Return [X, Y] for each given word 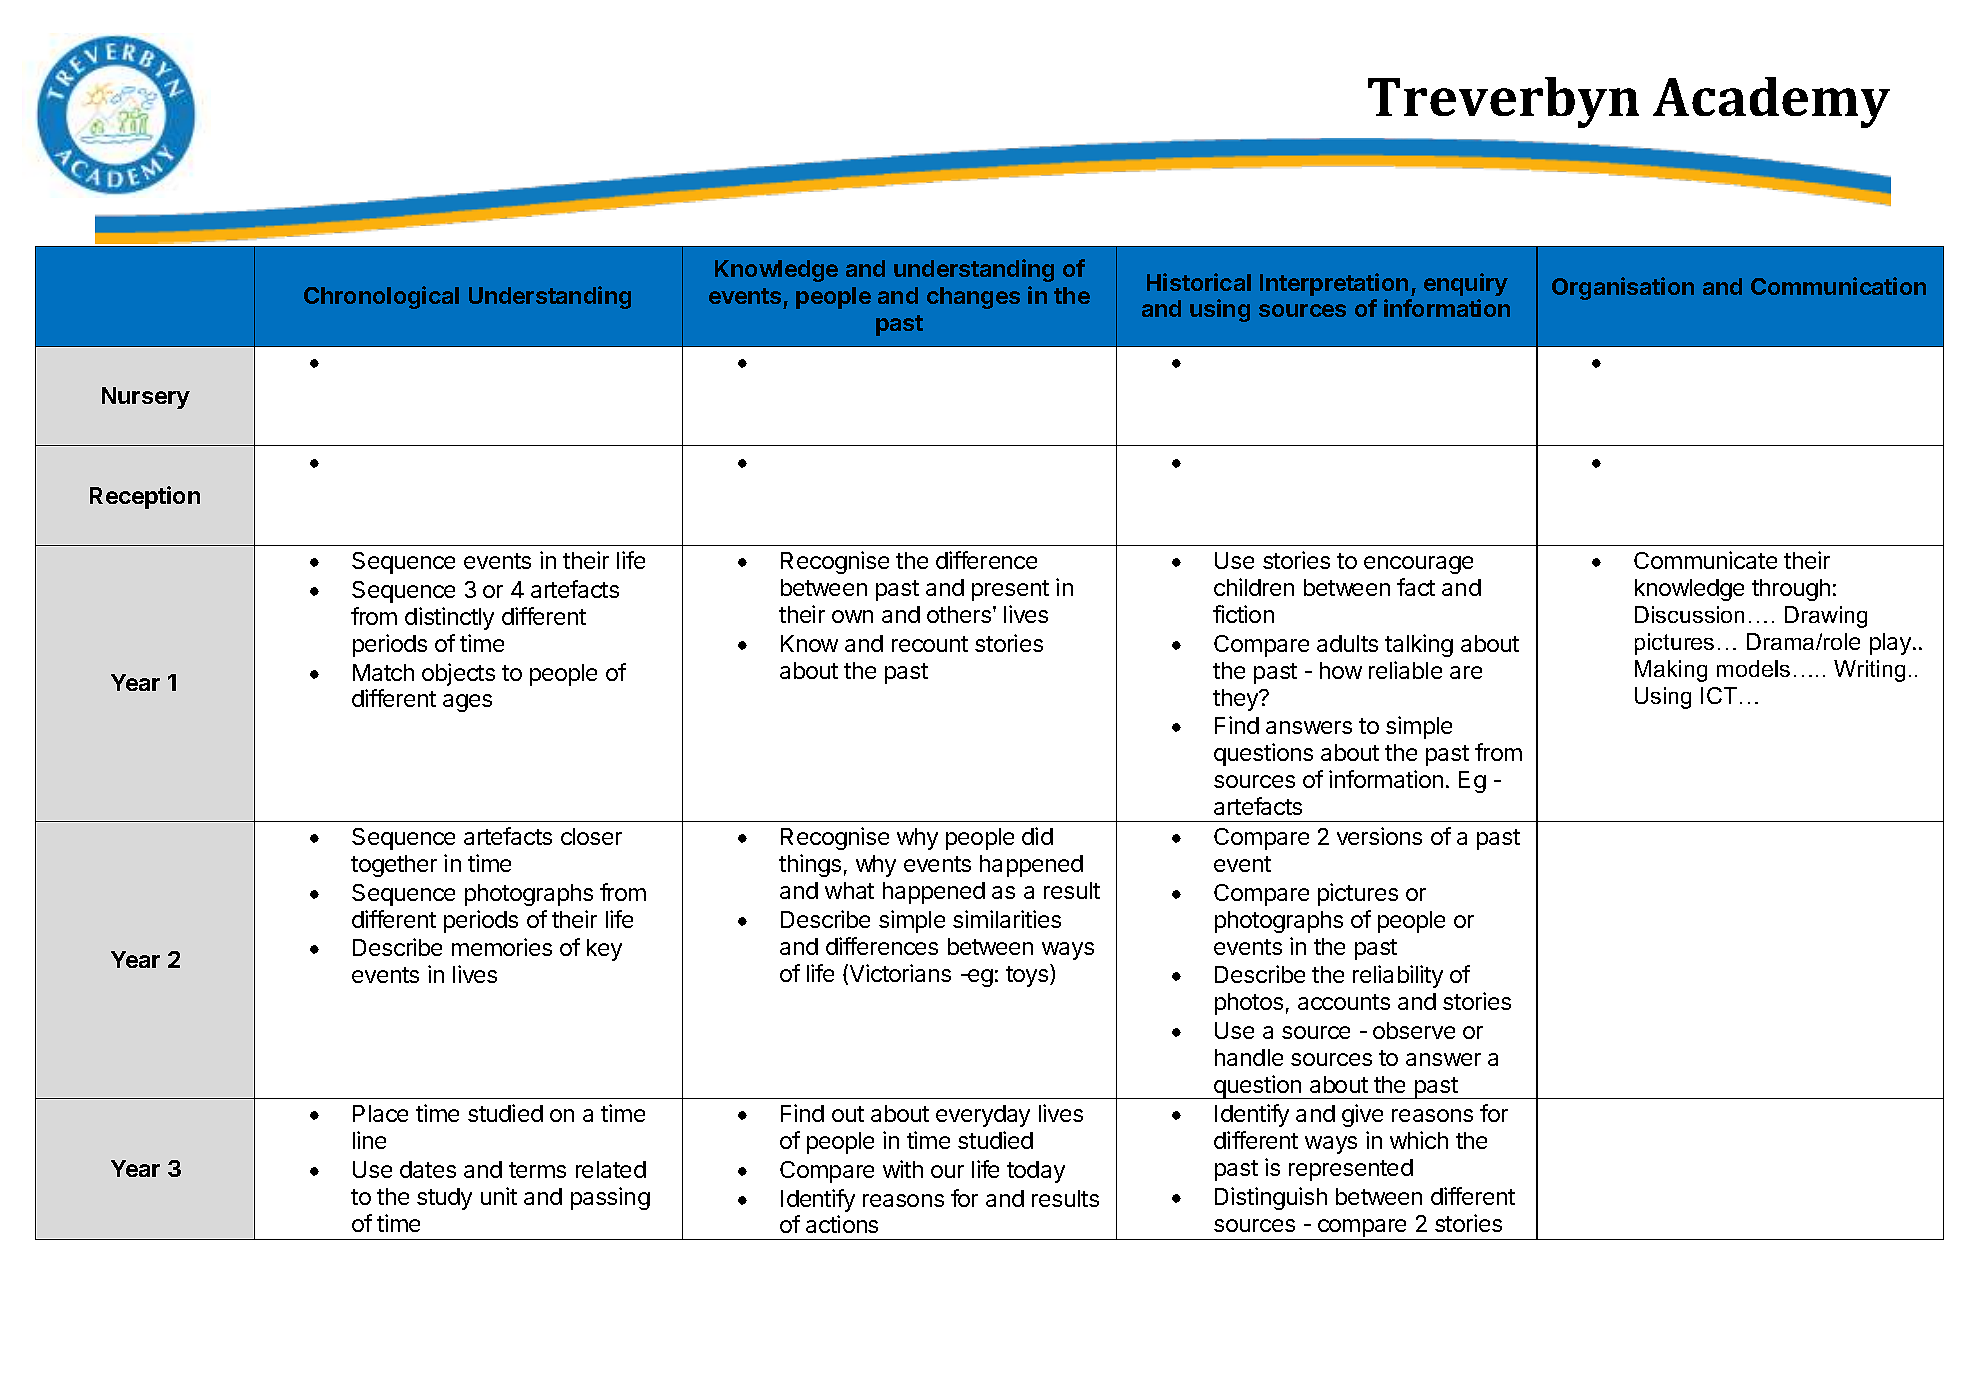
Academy [1771, 102]
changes [973, 298]
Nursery [146, 398]
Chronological [381, 297]
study [444, 1199]
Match [383, 672]
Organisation [1623, 288]
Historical [1199, 282]
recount [930, 644]
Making [1671, 671]
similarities [1007, 919]
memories [502, 947]
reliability [1398, 976]
